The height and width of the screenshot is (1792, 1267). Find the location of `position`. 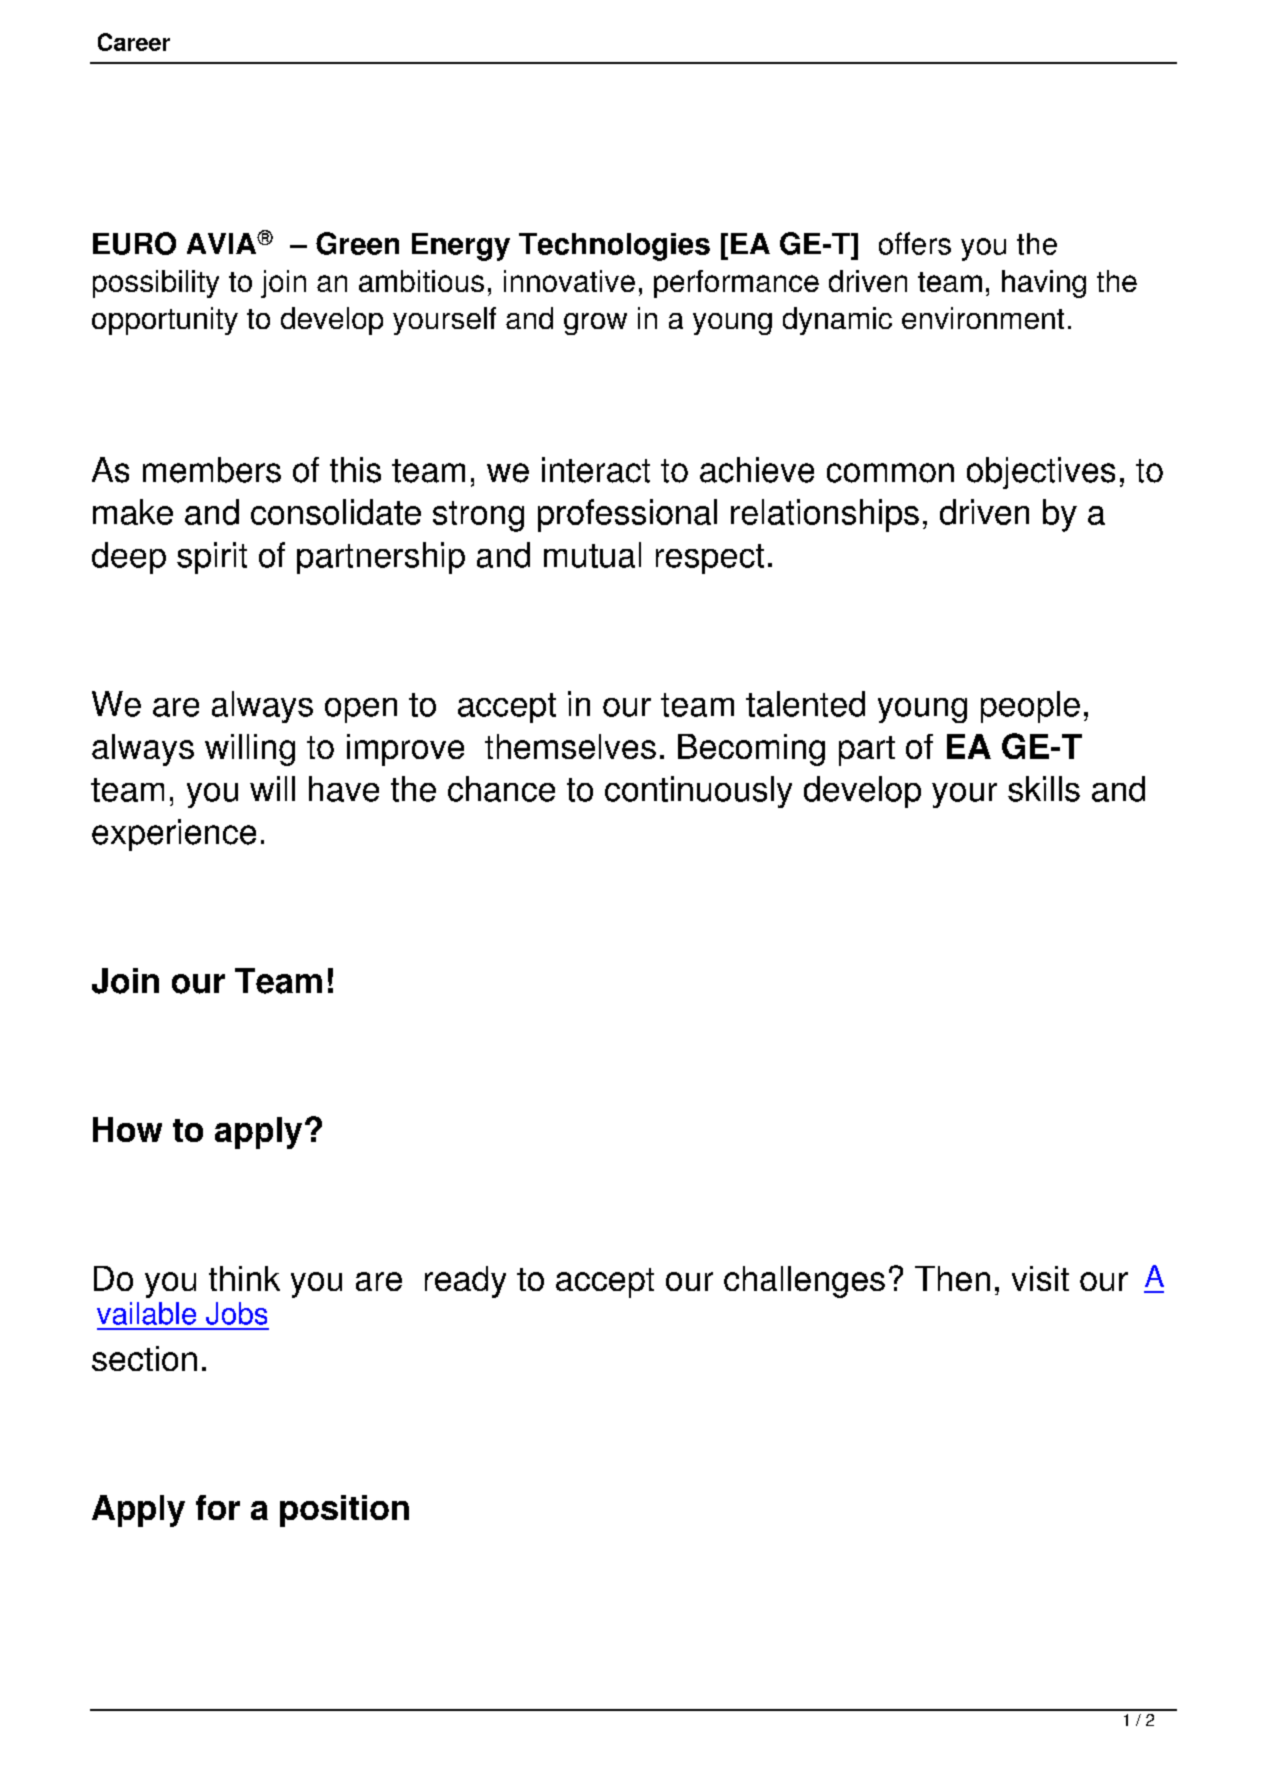

position is located at coordinates (344, 1511).
